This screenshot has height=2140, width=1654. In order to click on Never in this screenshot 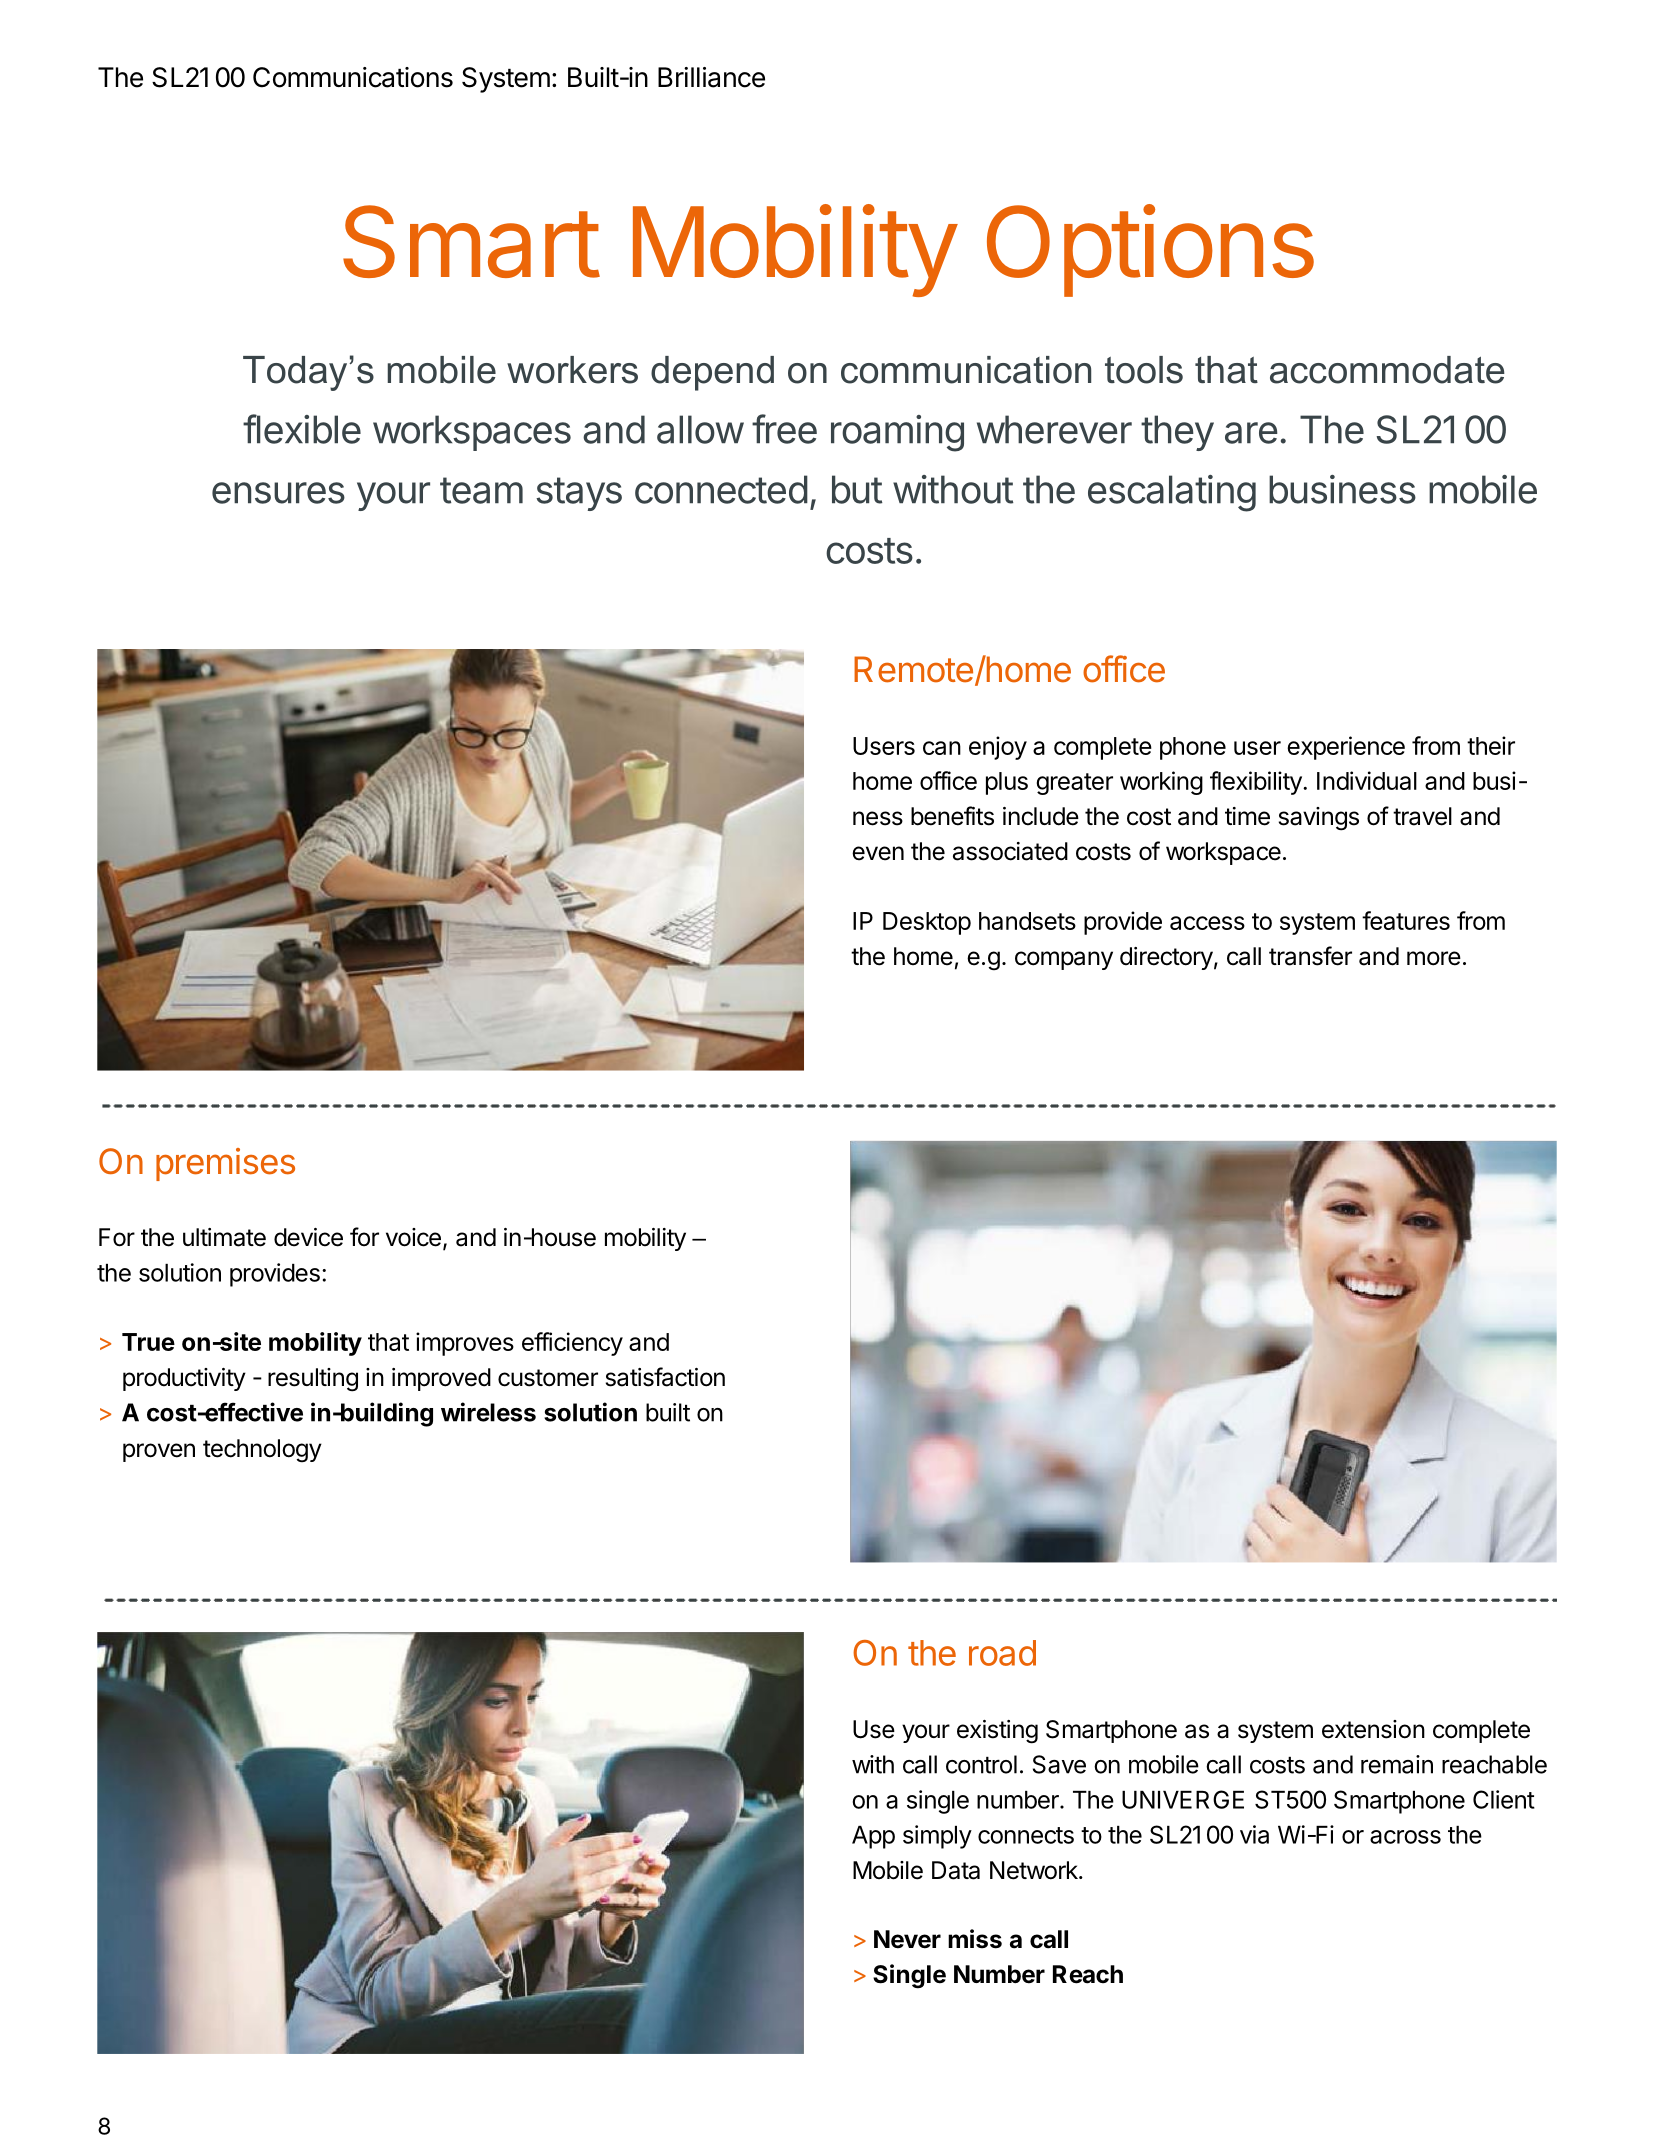, I will do `click(907, 1939)`.
